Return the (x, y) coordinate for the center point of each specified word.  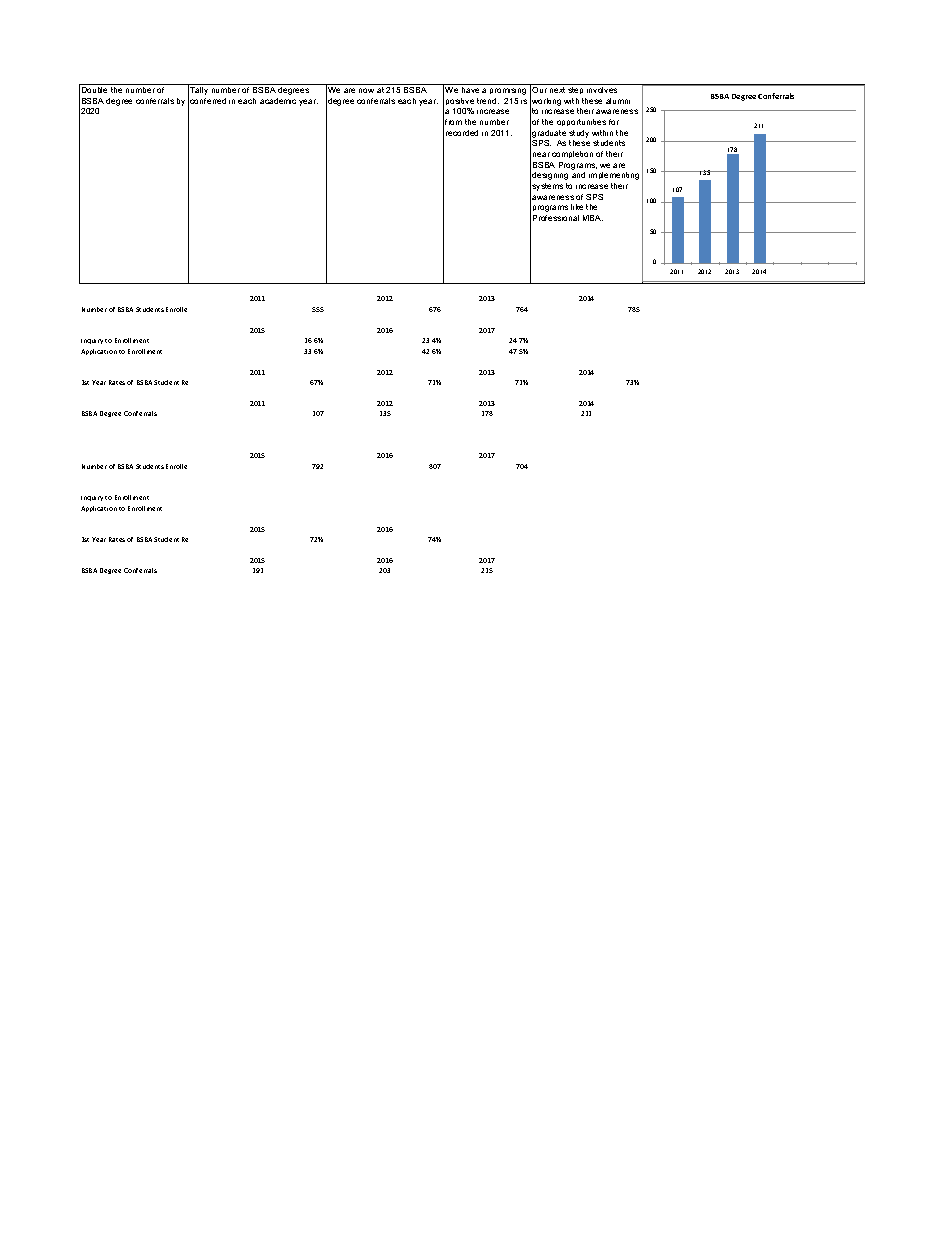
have (470, 90)
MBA (593, 218)
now (366, 90)
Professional (556, 218)
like (577, 207)
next (557, 90)
